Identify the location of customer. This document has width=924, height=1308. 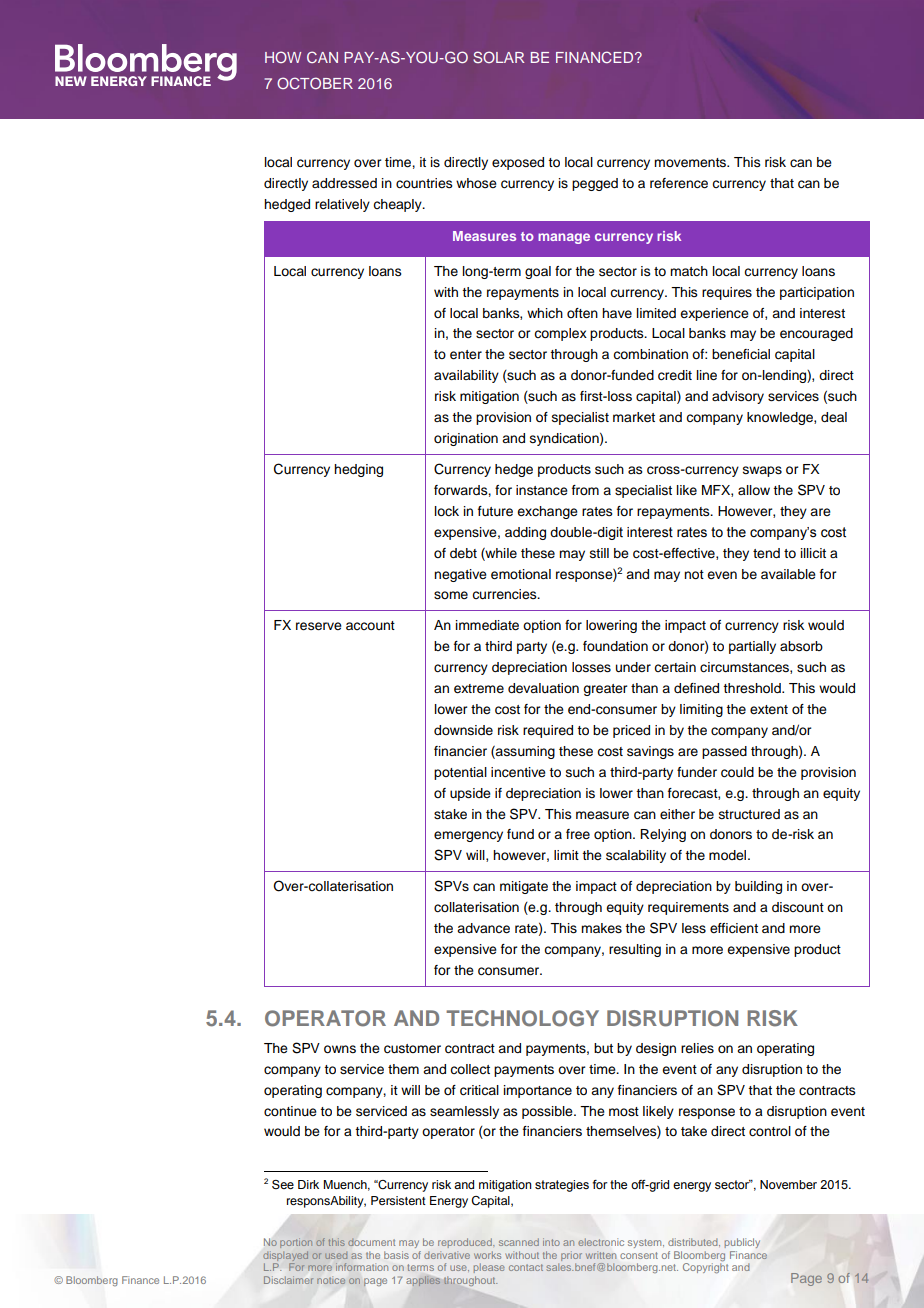
(412, 1049).
